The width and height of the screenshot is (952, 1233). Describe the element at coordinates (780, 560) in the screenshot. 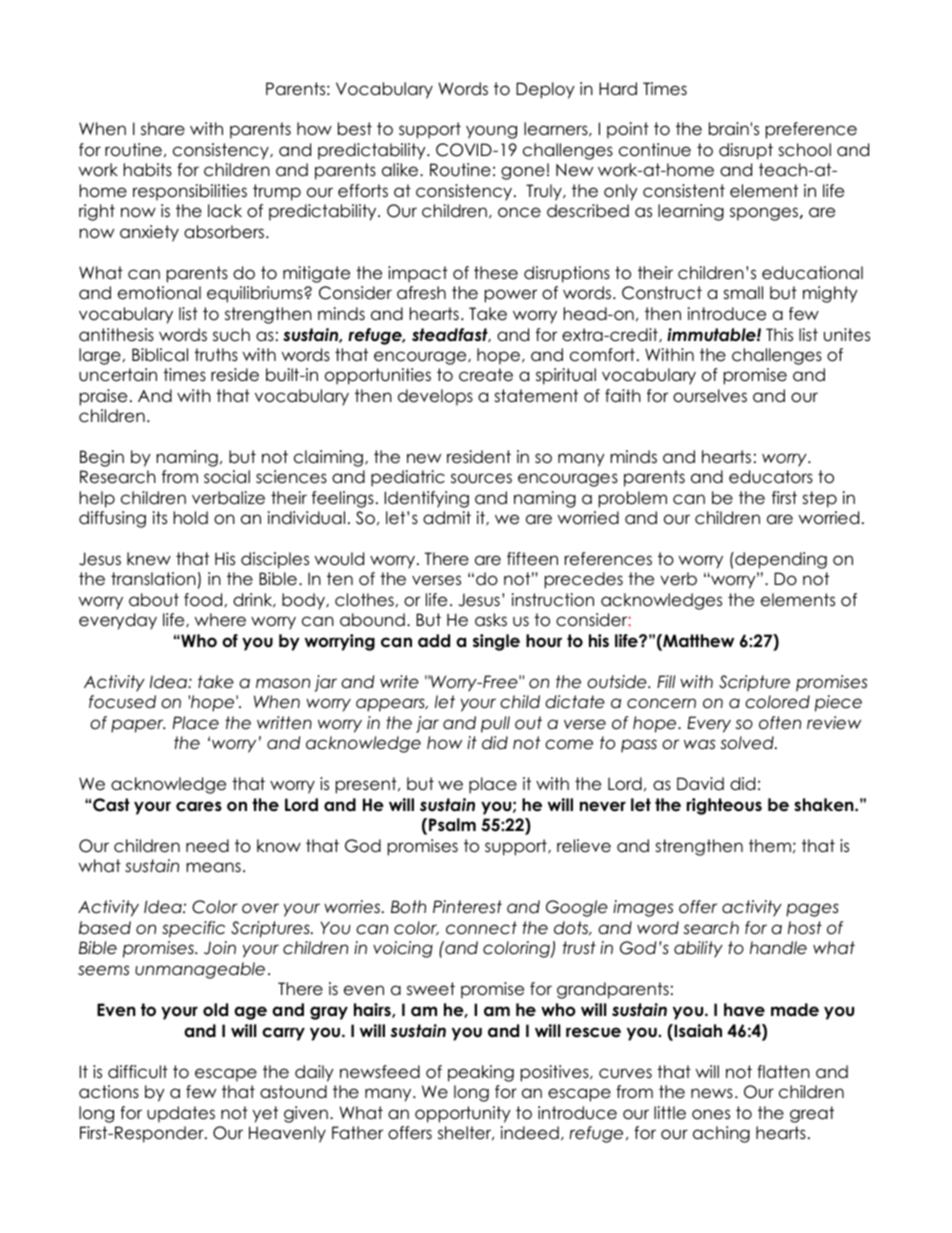

I see `depending` at that location.
